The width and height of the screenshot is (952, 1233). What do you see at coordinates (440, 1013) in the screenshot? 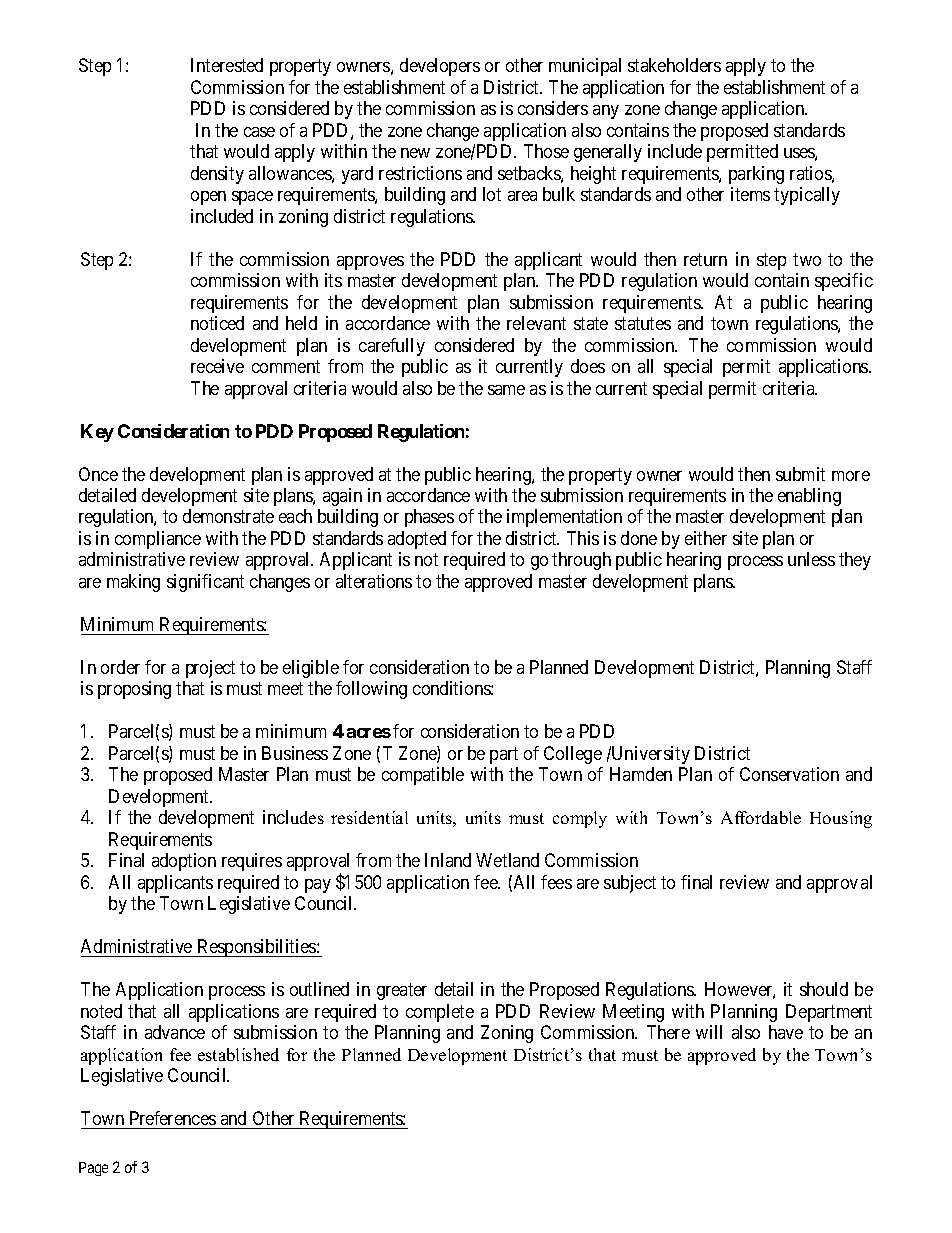
I see `complete` at bounding box center [440, 1013].
